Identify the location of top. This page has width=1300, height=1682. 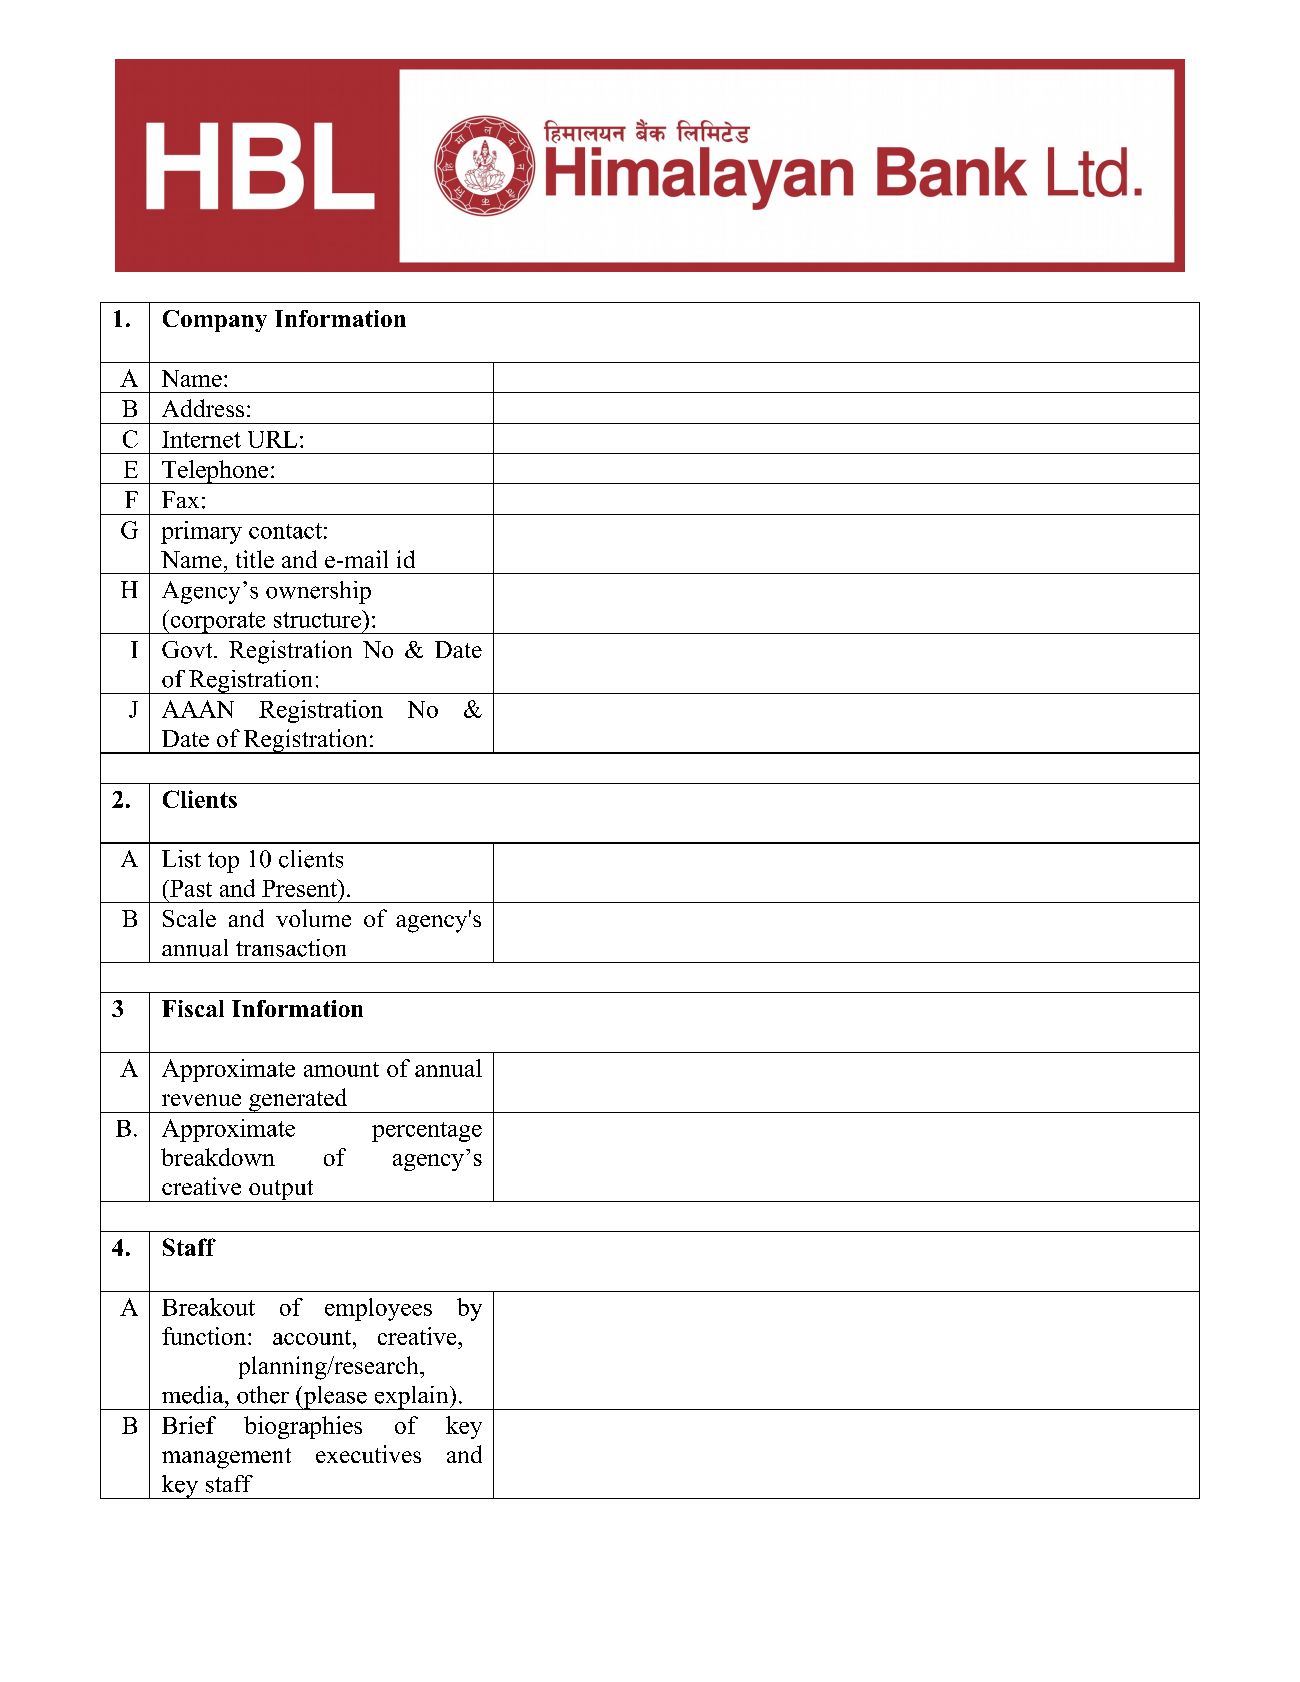
(223, 862).
